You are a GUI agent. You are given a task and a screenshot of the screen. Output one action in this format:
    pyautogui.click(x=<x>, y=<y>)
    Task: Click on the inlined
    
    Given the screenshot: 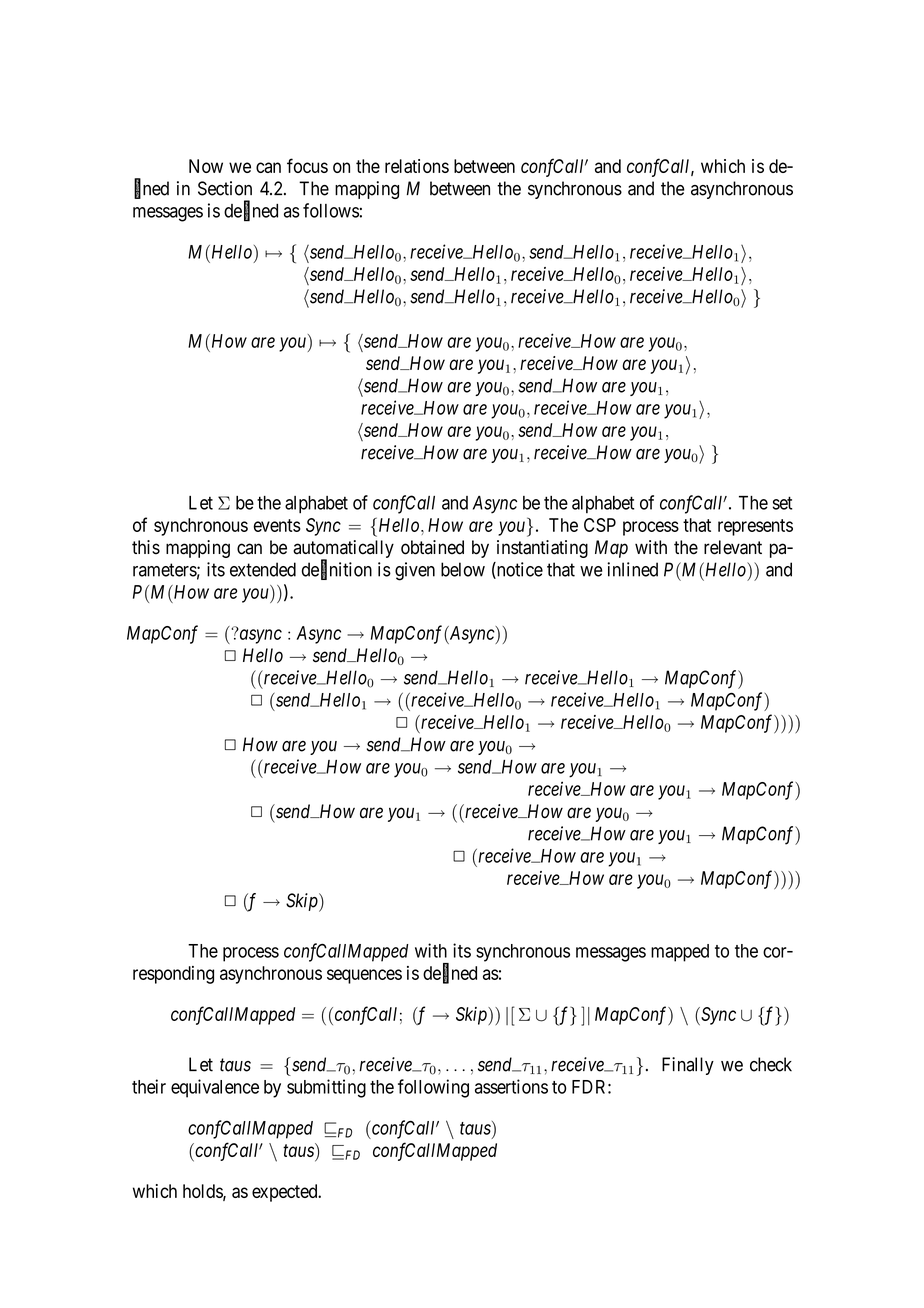 What is the action you would take?
    pyautogui.click(x=632, y=569)
